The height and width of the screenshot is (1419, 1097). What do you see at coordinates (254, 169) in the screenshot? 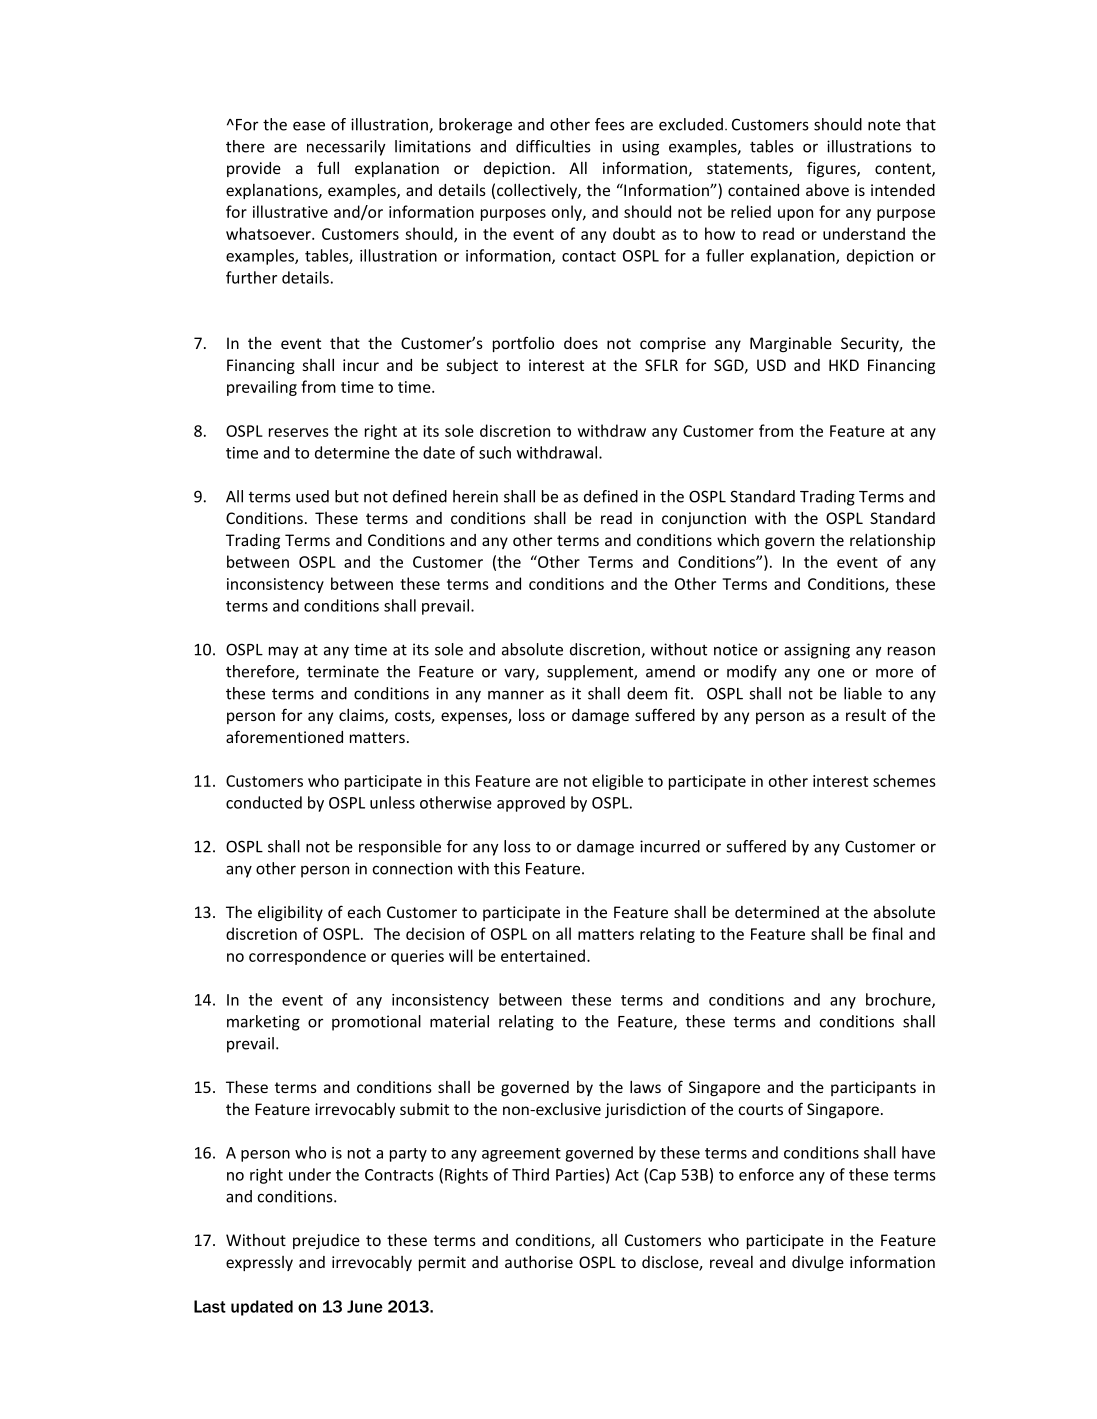
I see `provide` at bounding box center [254, 169].
